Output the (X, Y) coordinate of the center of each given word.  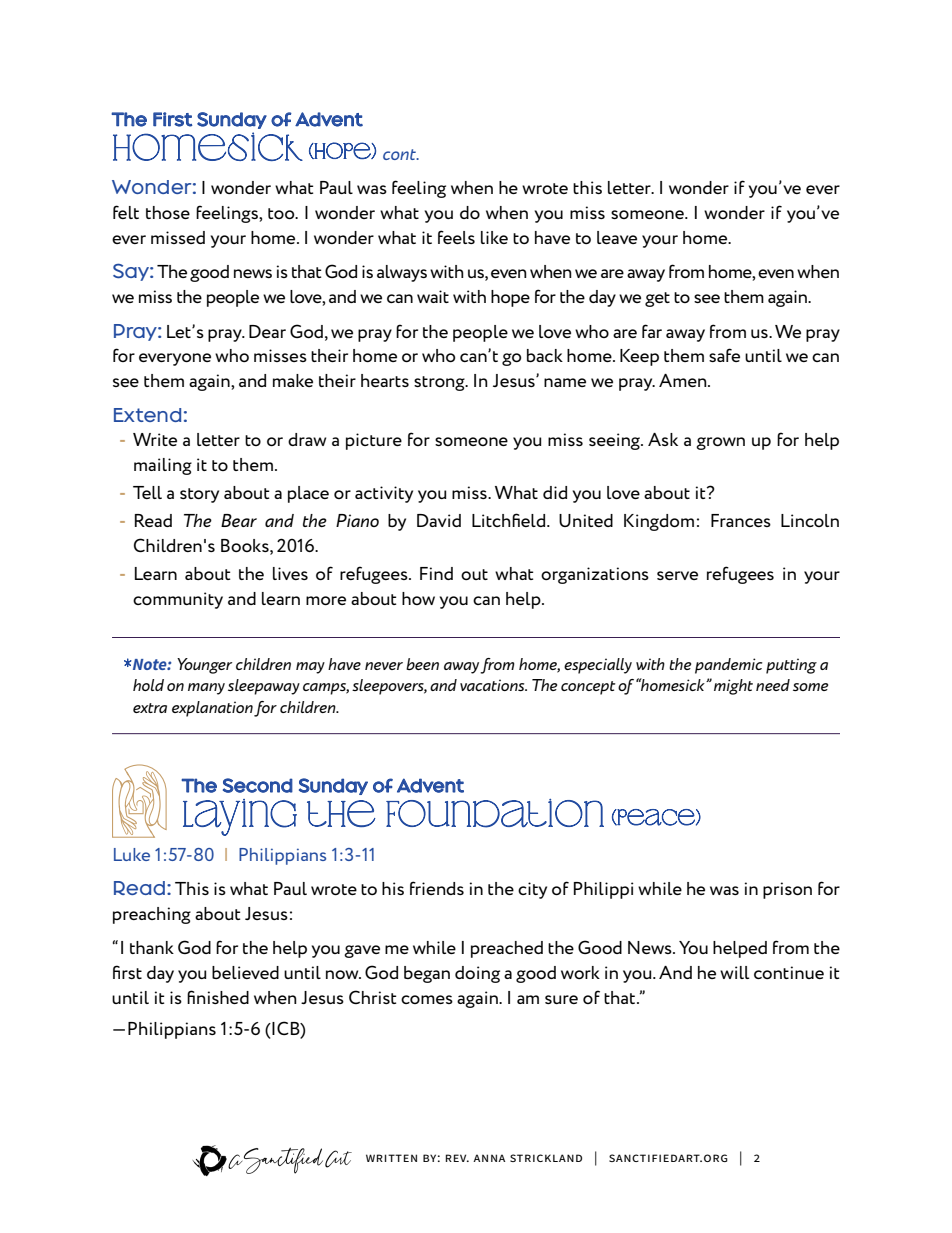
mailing (163, 466)
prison (787, 890)
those (168, 212)
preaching (152, 915)
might (733, 687)
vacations (493, 685)
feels (456, 237)
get (657, 299)
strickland (546, 1158)
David (439, 520)
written (391, 1158)
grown (720, 443)
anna (489, 1158)
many (206, 689)
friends (437, 888)
